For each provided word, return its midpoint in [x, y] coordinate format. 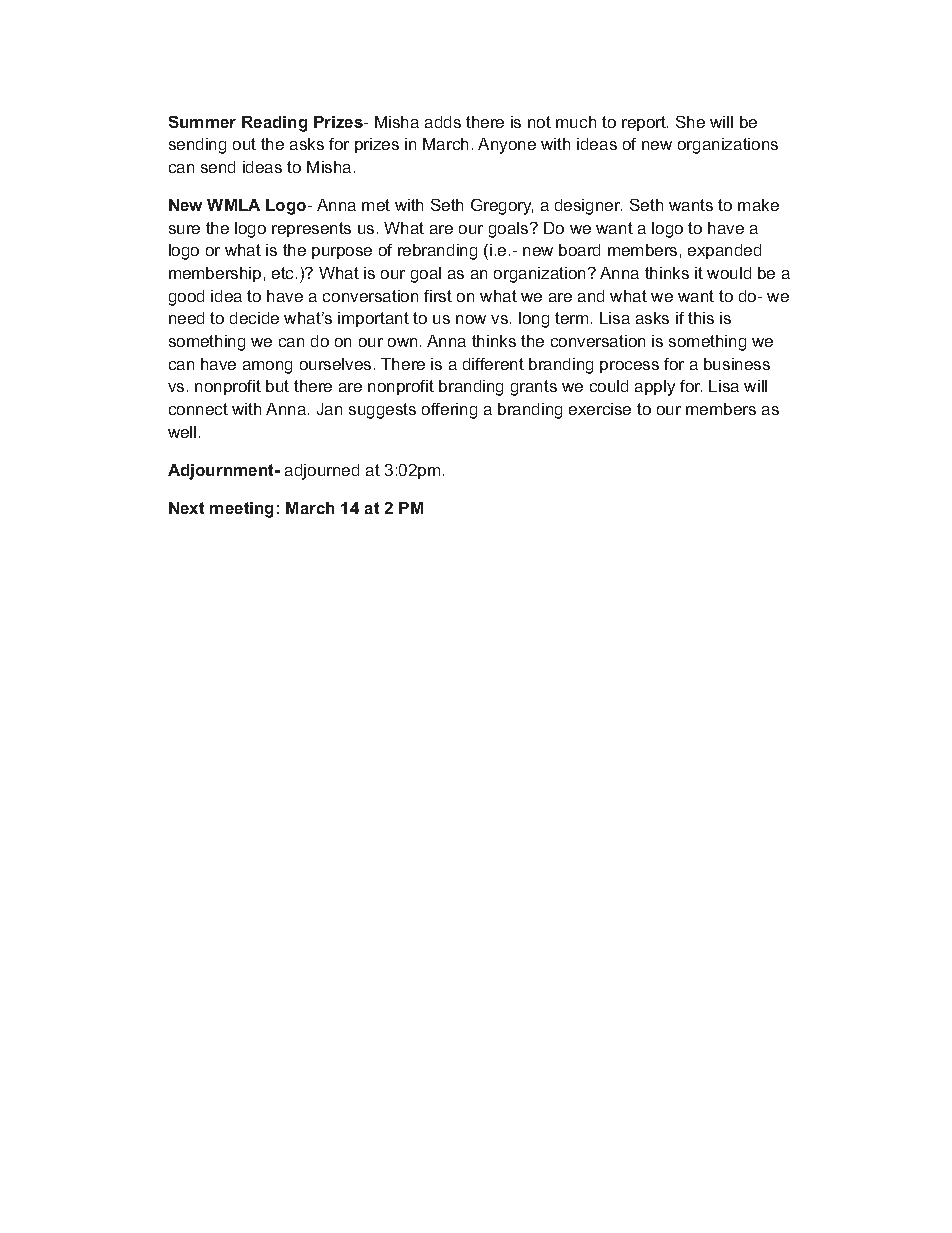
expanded [724, 251]
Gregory [502, 207]
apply [655, 388]
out [244, 144]
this [701, 318]
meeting [241, 510]
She [690, 122]
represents [311, 229]
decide [254, 318]
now [471, 319]
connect [198, 409]
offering [449, 411]
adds [443, 122]
